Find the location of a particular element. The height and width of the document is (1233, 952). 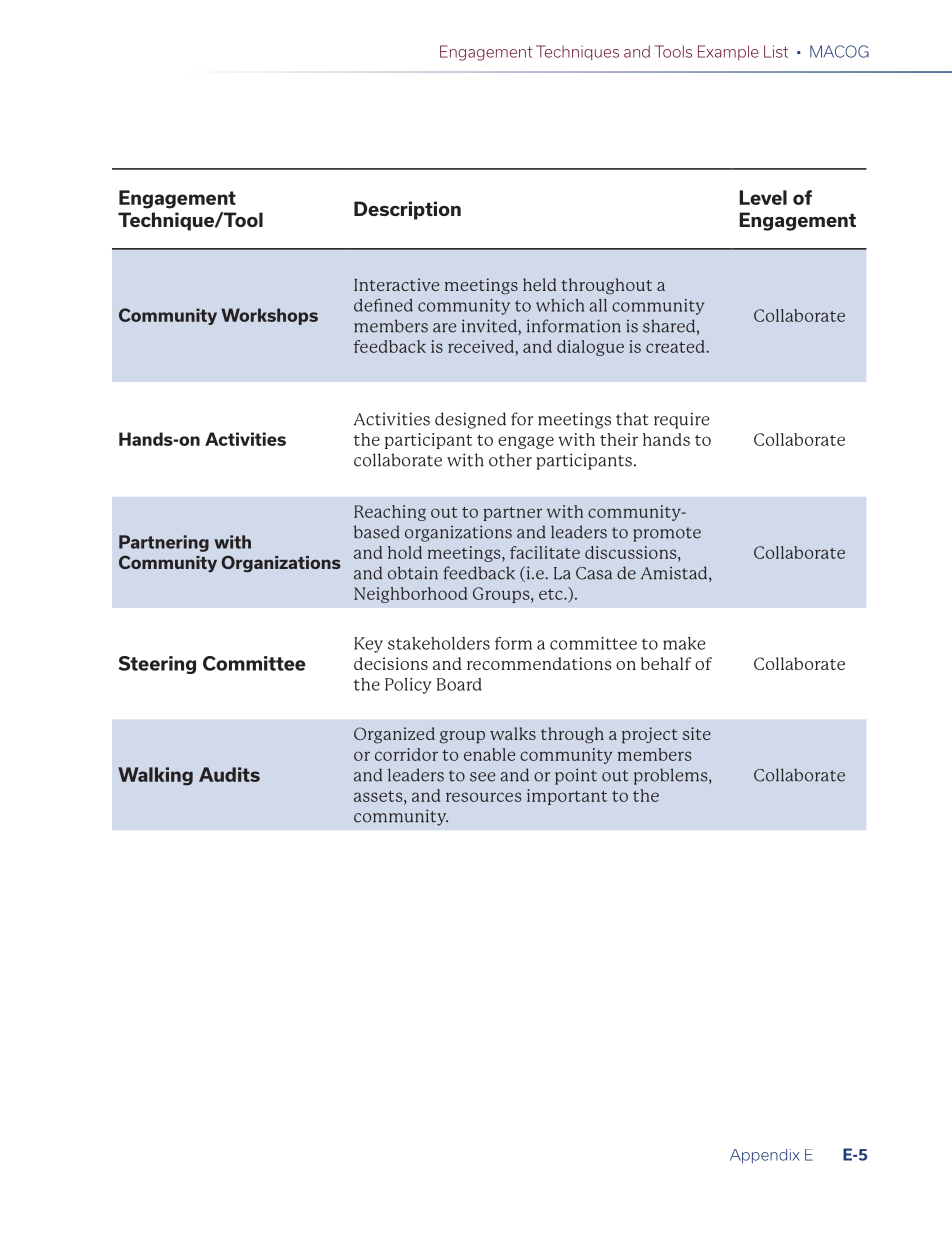

require is located at coordinates (681, 420).
